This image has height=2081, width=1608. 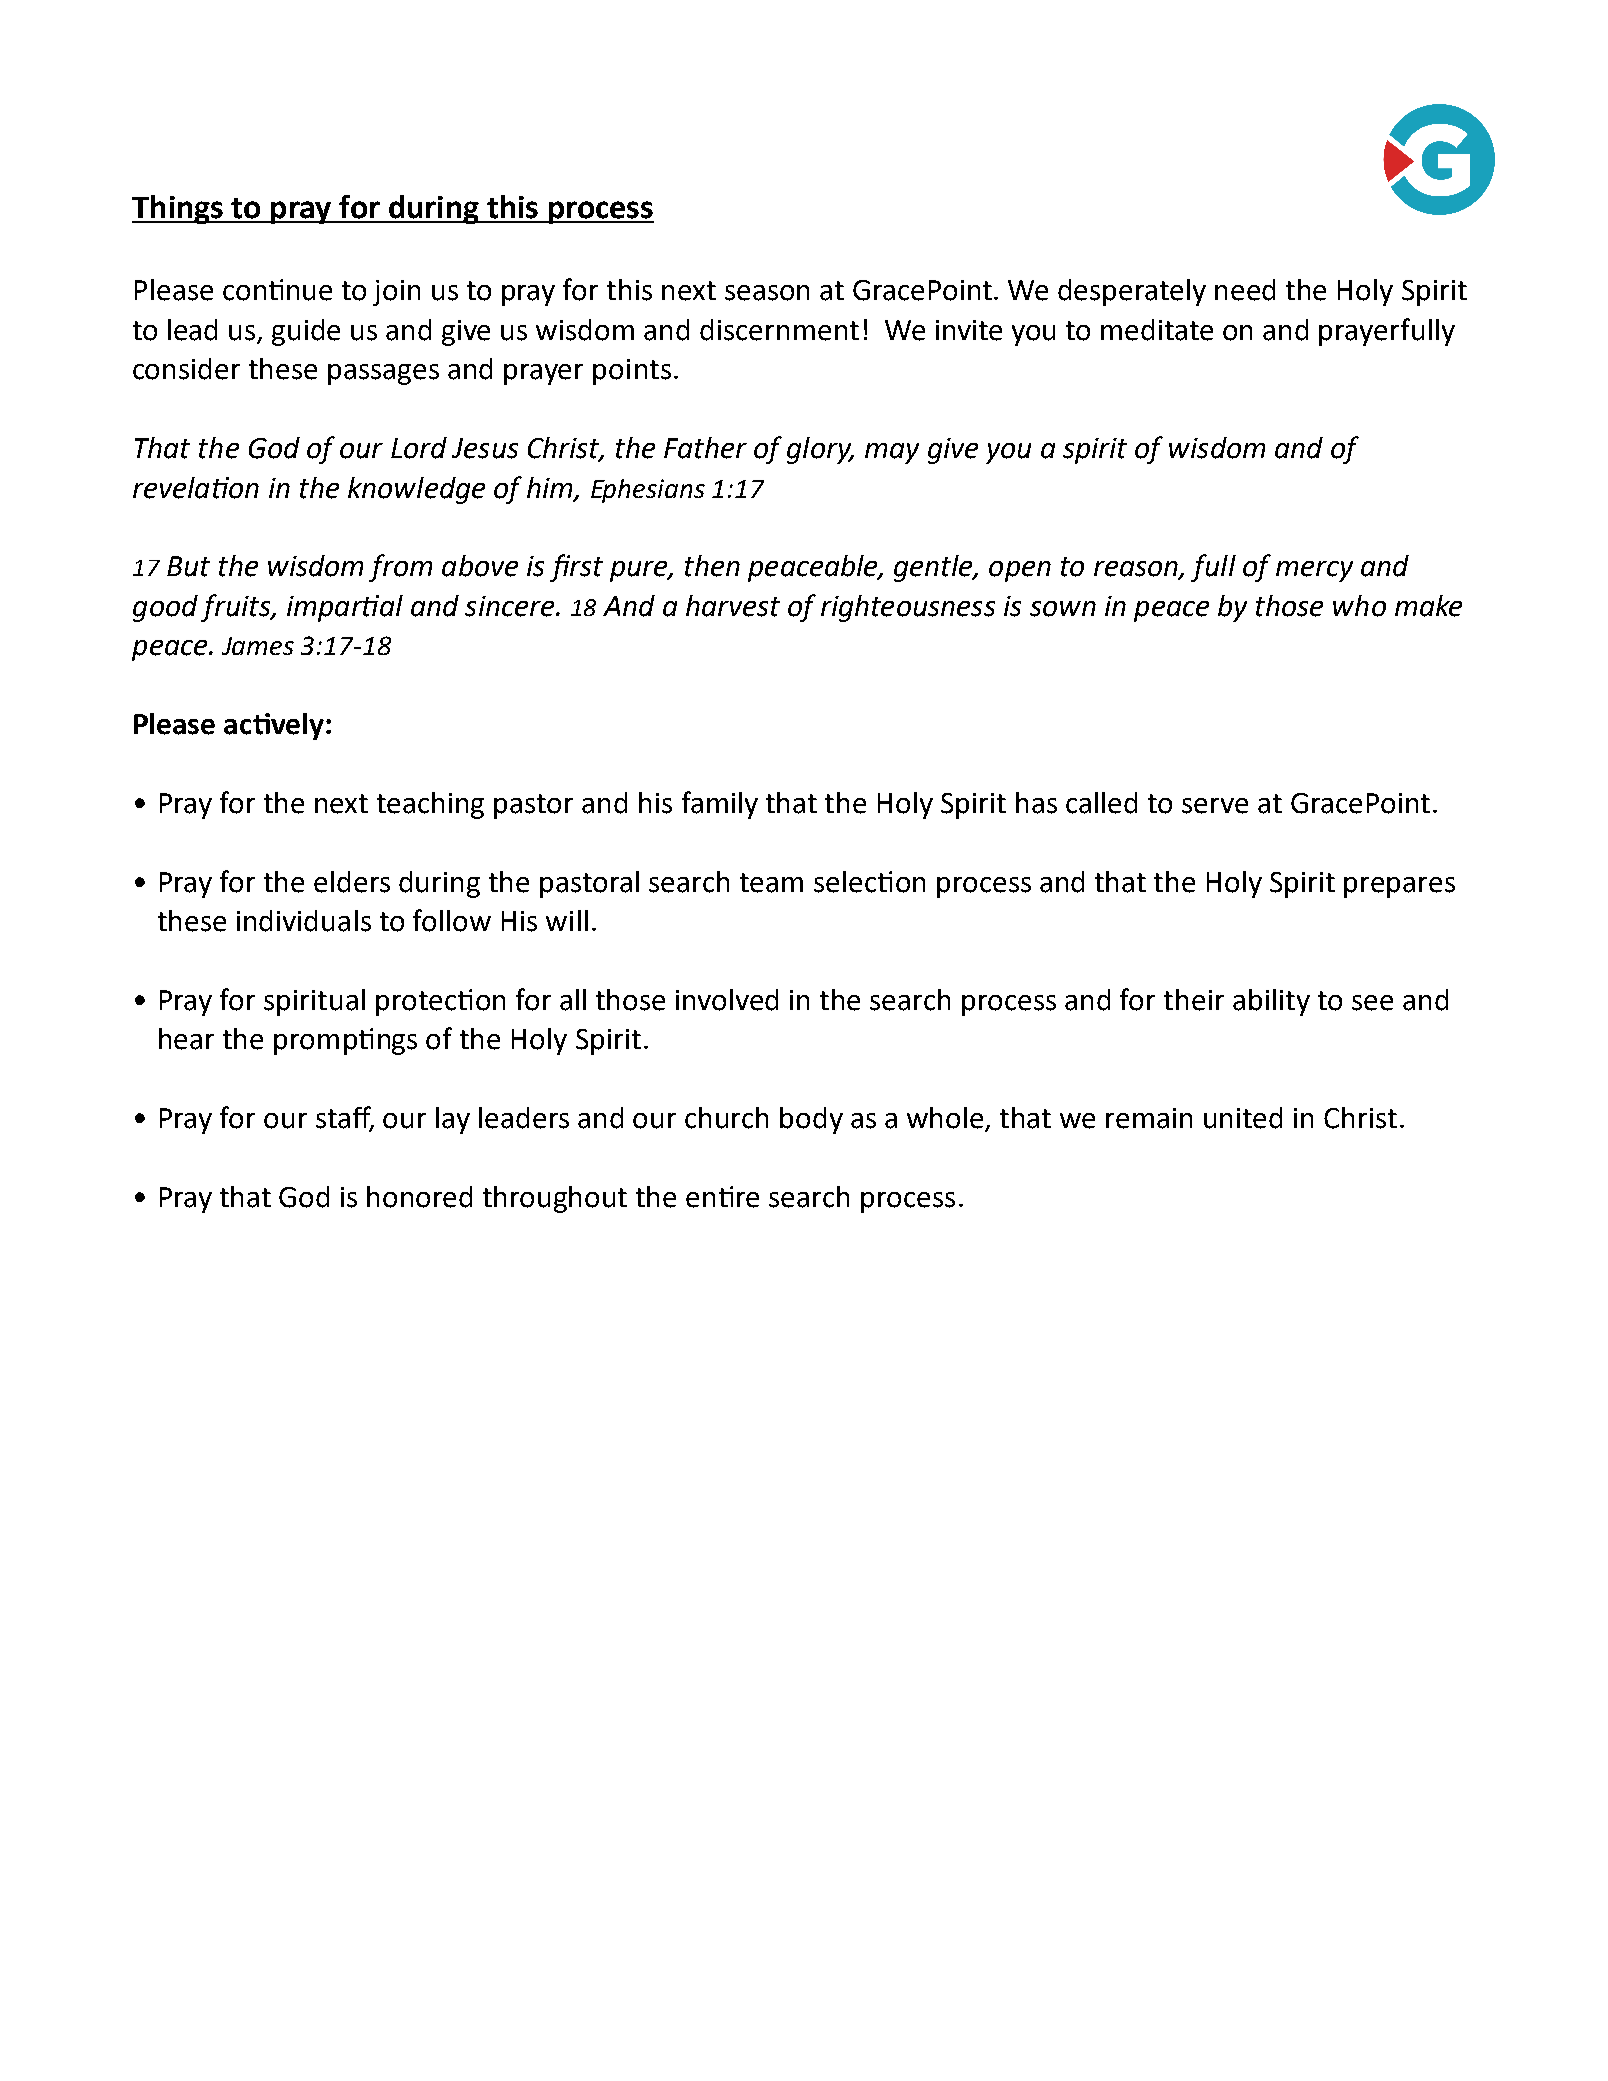 I want to click on season, so click(x=767, y=293).
